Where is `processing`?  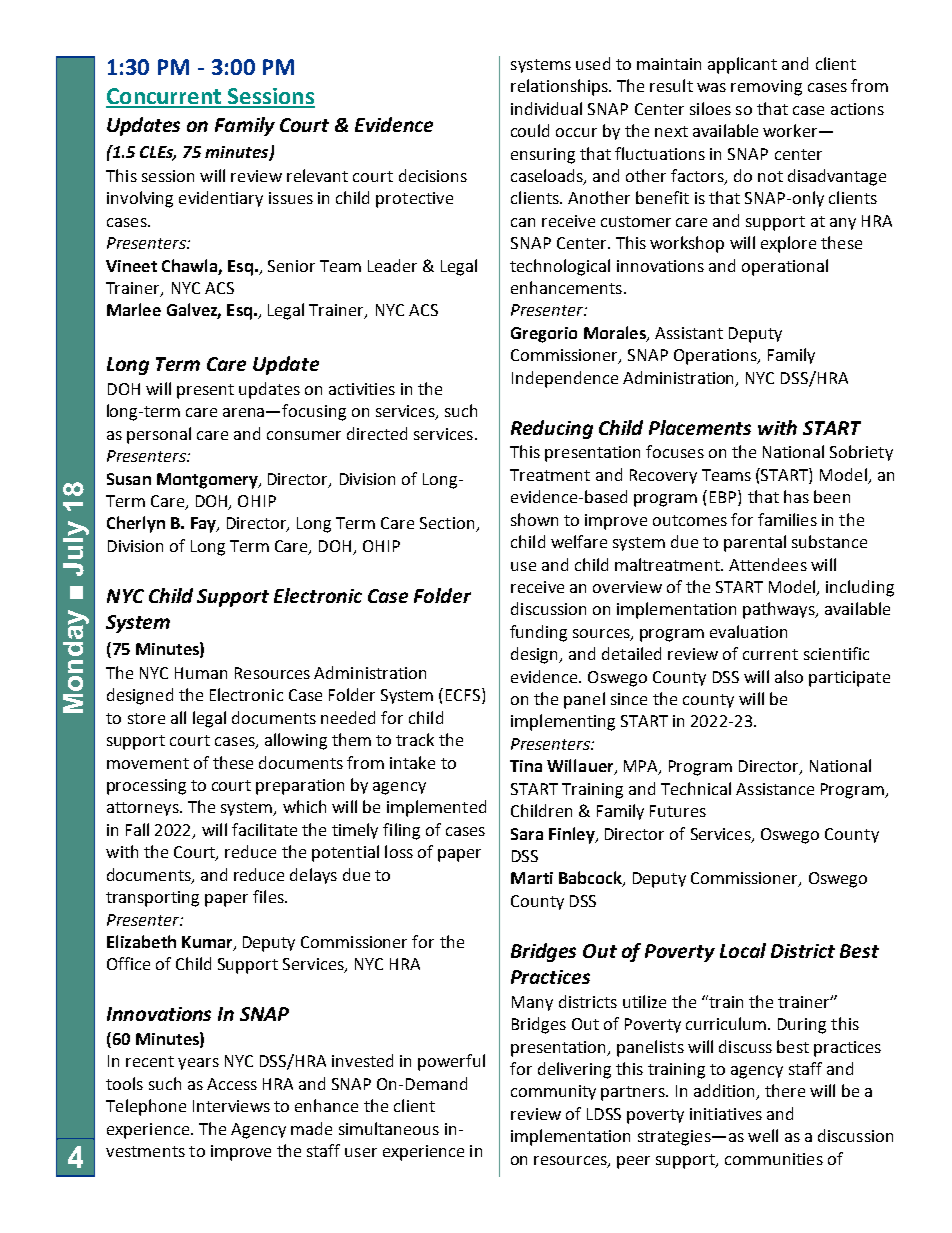
processing is located at coordinates (146, 787).
